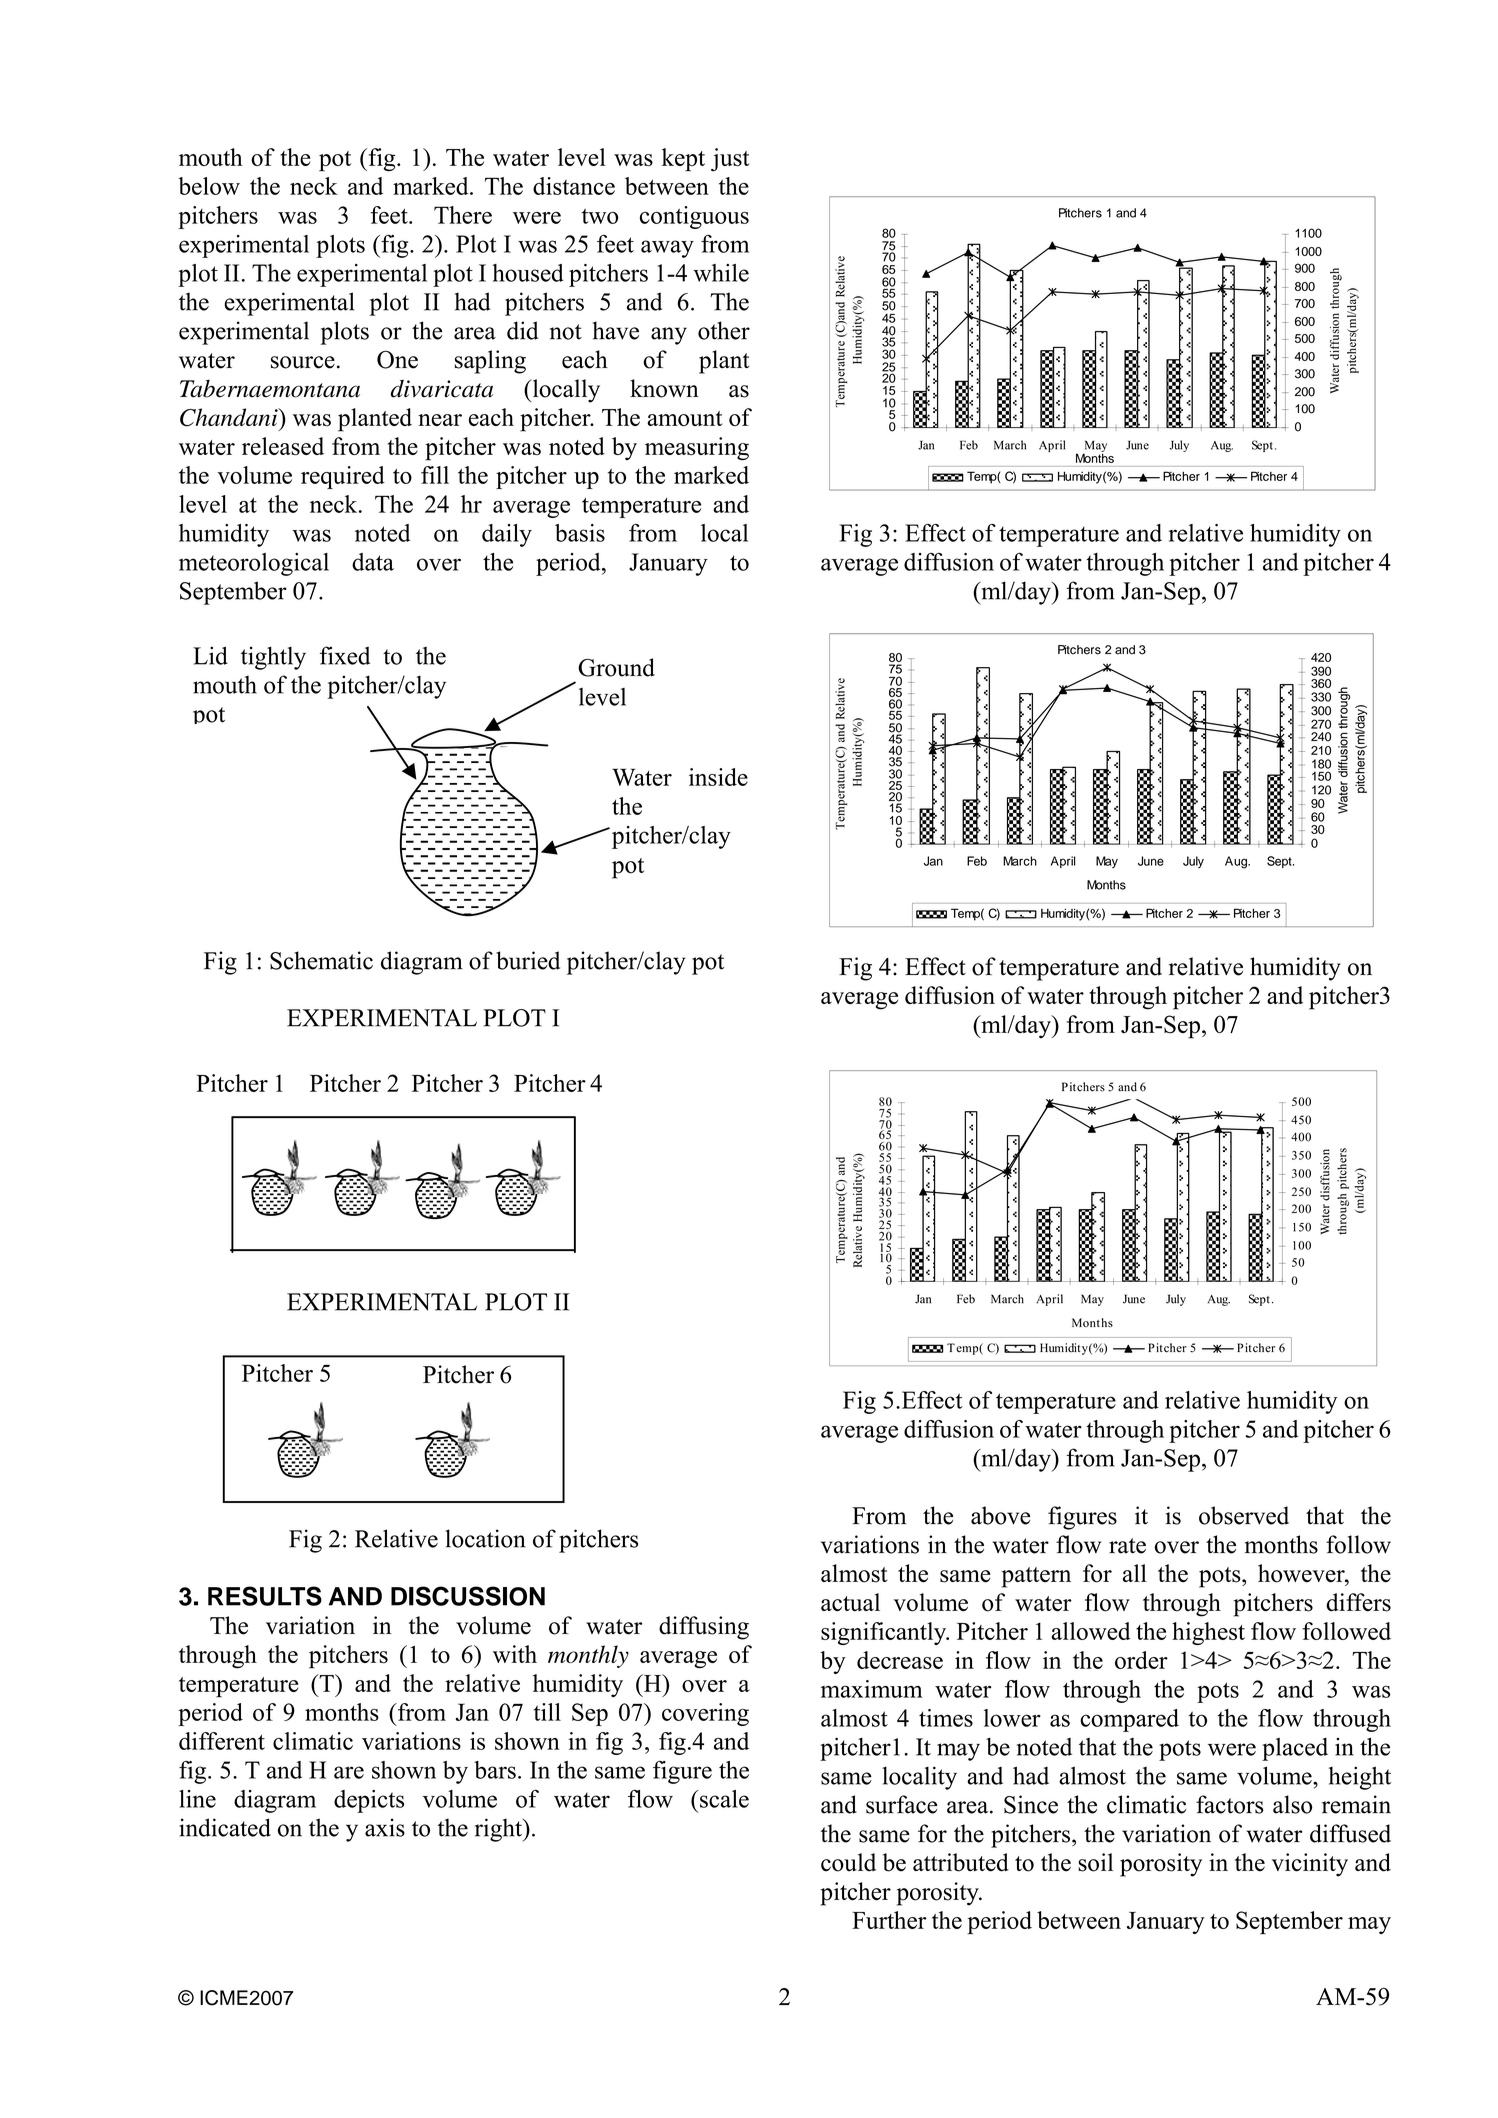 The image size is (1498, 2118). I want to click on Schematic, so click(321, 960).
